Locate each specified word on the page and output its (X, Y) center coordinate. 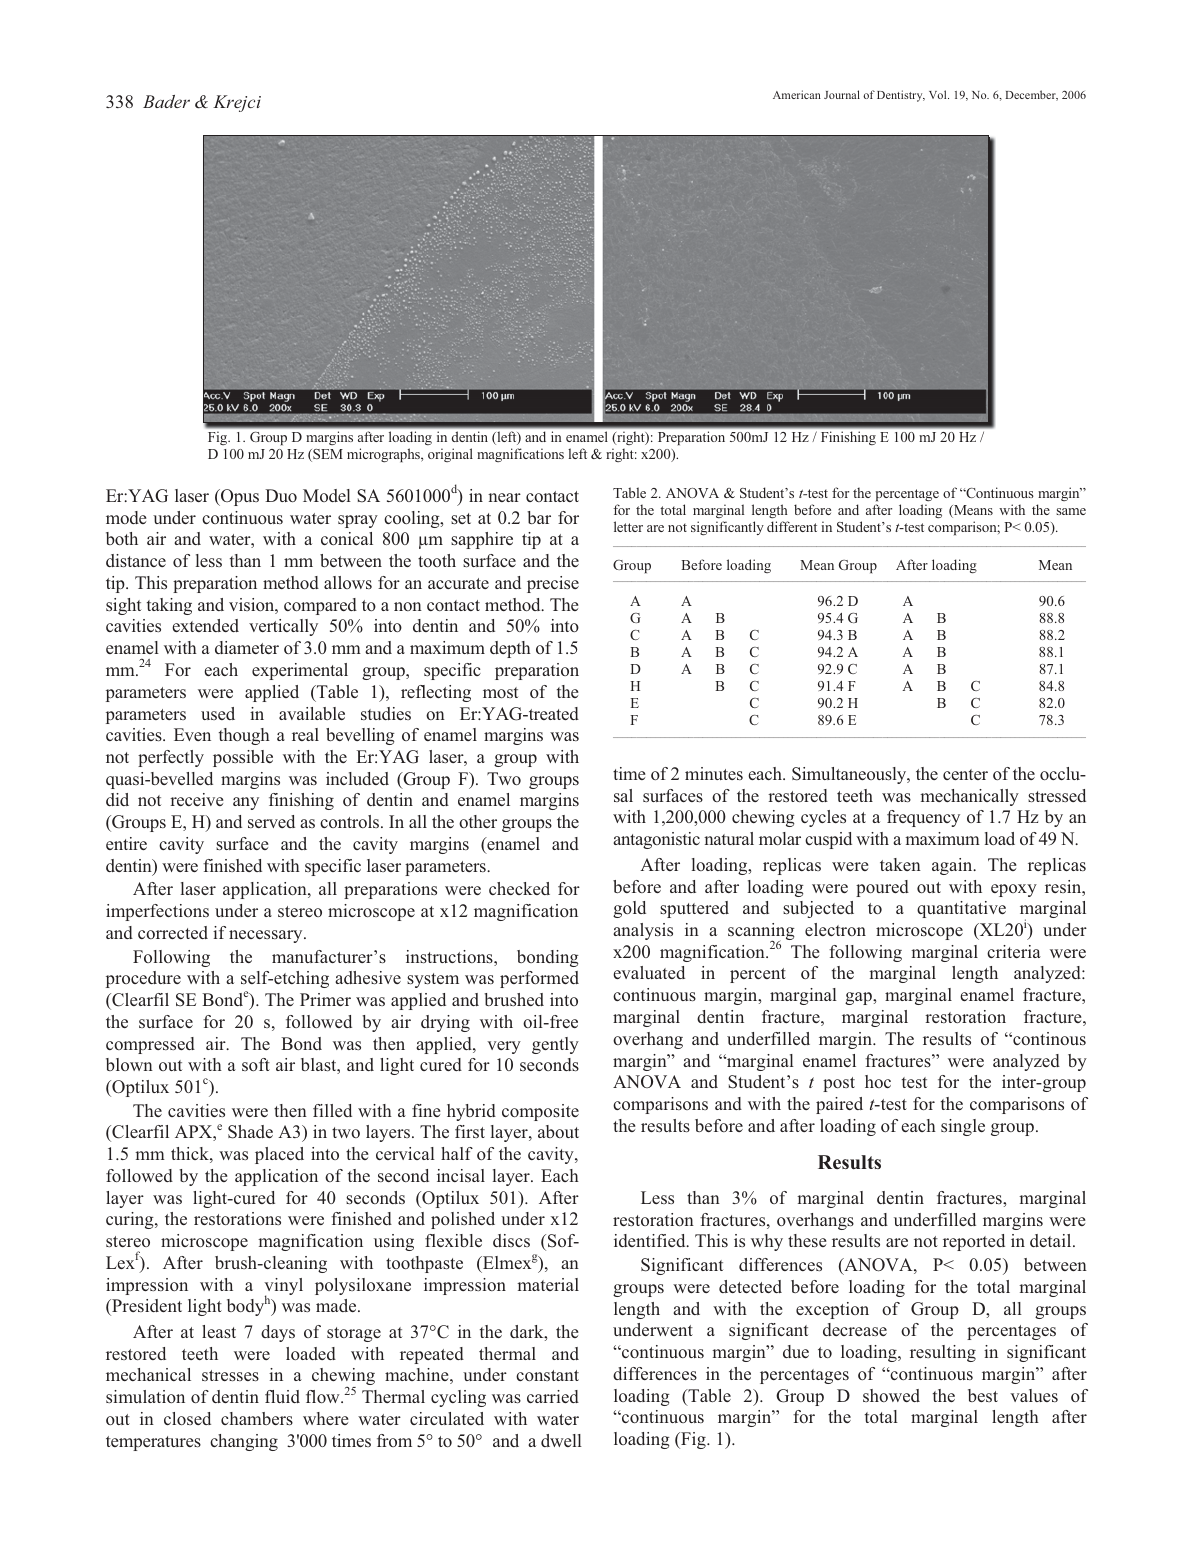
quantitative (961, 909)
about (558, 1131)
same (1071, 511)
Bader (166, 101)
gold (629, 909)
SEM (327, 455)
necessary (267, 936)
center (965, 774)
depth (510, 649)
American (797, 94)
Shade (250, 1132)
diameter (247, 647)
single (963, 1127)
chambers (257, 1418)
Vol (939, 94)
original (450, 455)
